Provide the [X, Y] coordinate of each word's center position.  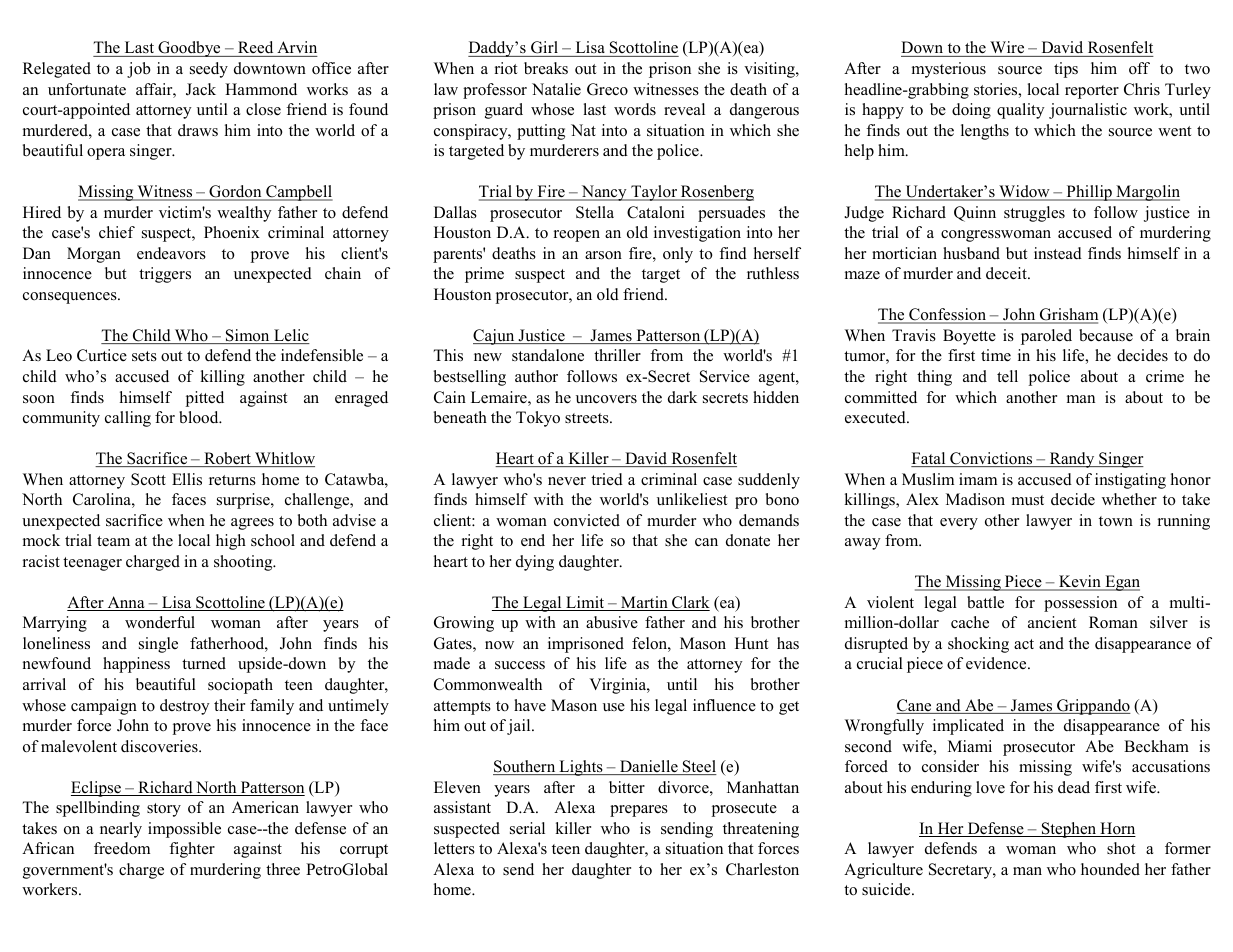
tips [1066, 70]
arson [603, 255]
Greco [607, 89]
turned [204, 663]
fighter [192, 850]
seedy [209, 70]
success [520, 665]
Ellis [187, 479]
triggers [165, 275]
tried [607, 479]
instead [1058, 253]
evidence [997, 663]
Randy [1072, 460]
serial [527, 828]
